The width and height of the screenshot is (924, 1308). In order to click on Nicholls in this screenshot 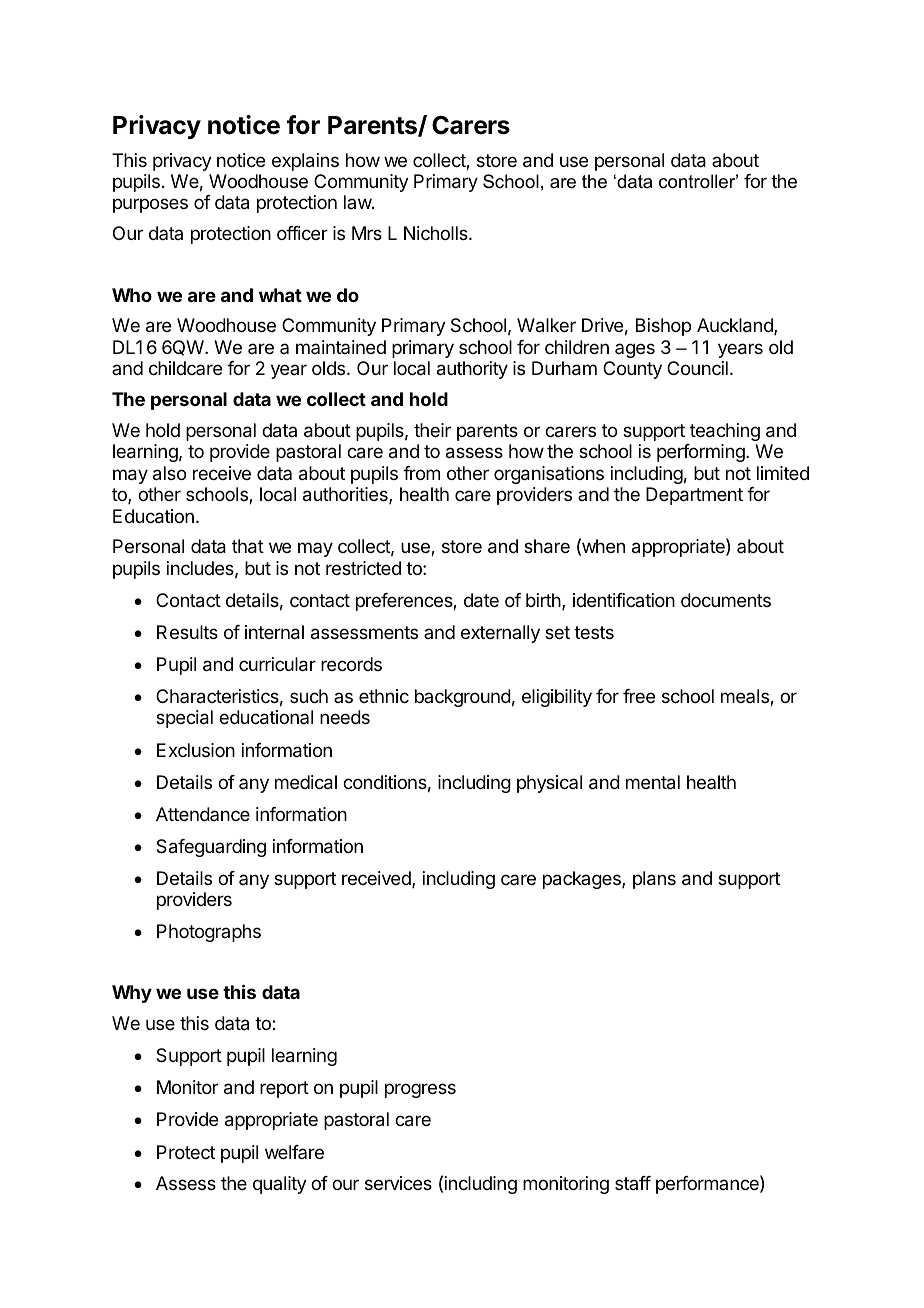, I will do `click(437, 233)`.
